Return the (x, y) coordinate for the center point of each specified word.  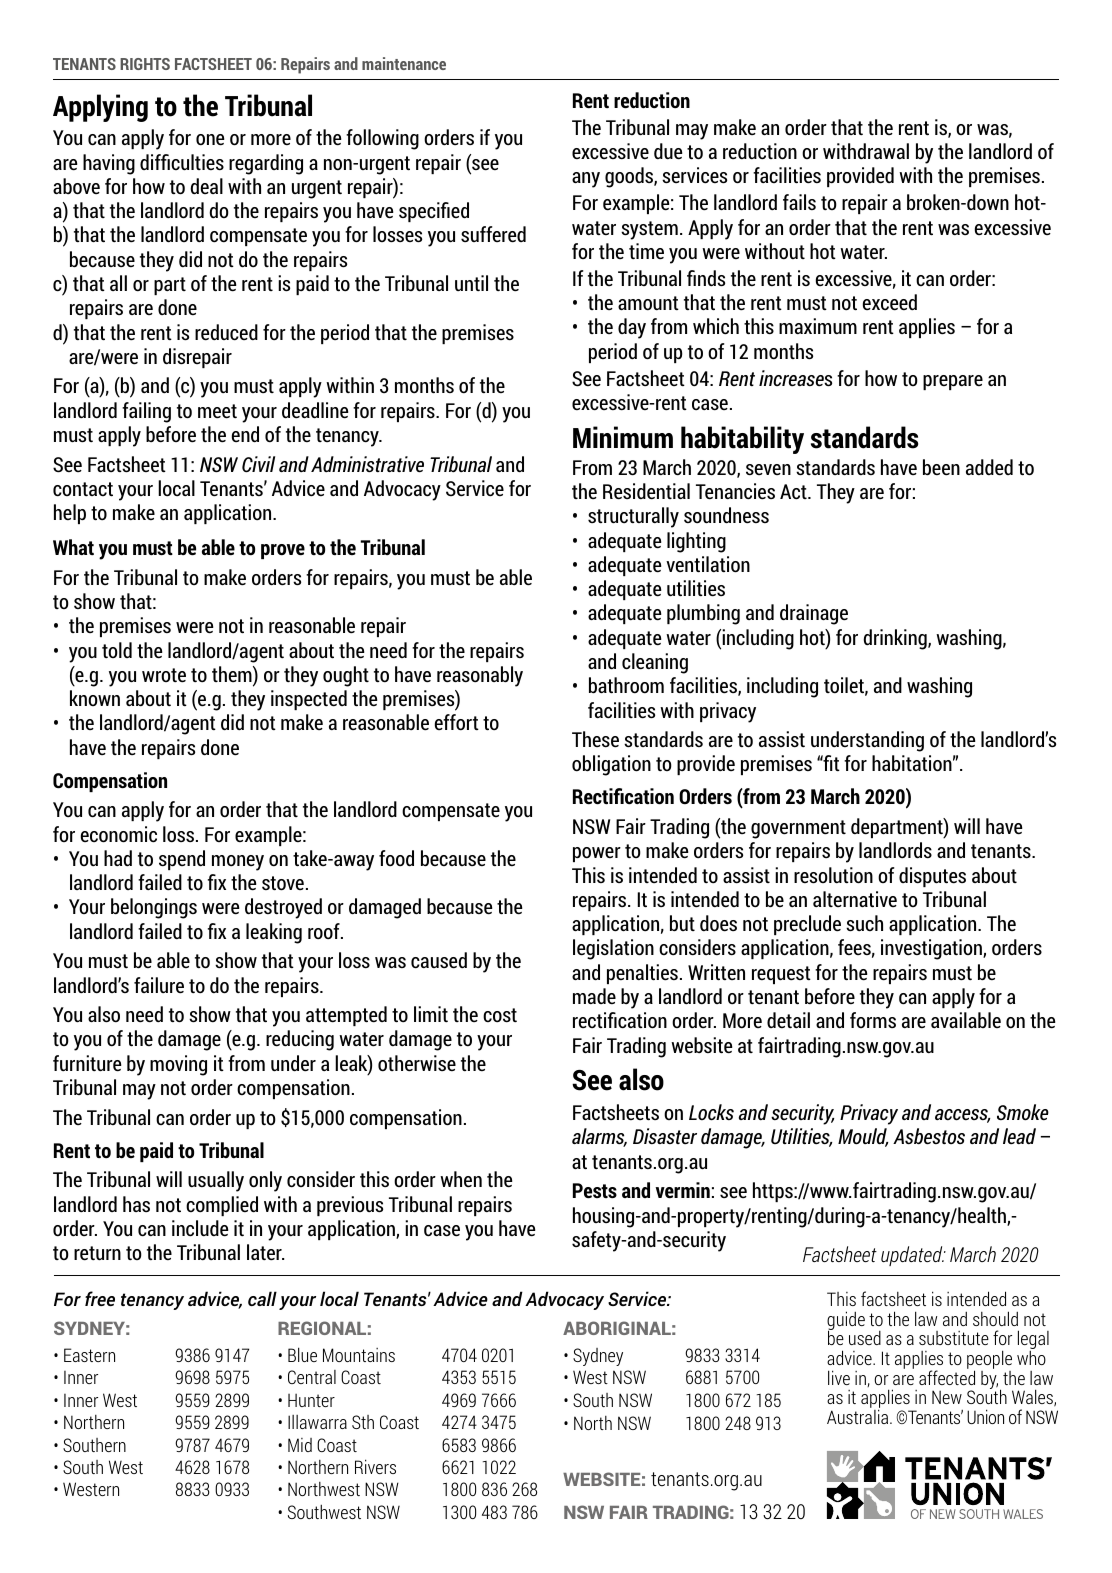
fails (799, 202)
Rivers (375, 1466)
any (586, 180)
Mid (300, 1445)
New (947, 1397)
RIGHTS (145, 64)
